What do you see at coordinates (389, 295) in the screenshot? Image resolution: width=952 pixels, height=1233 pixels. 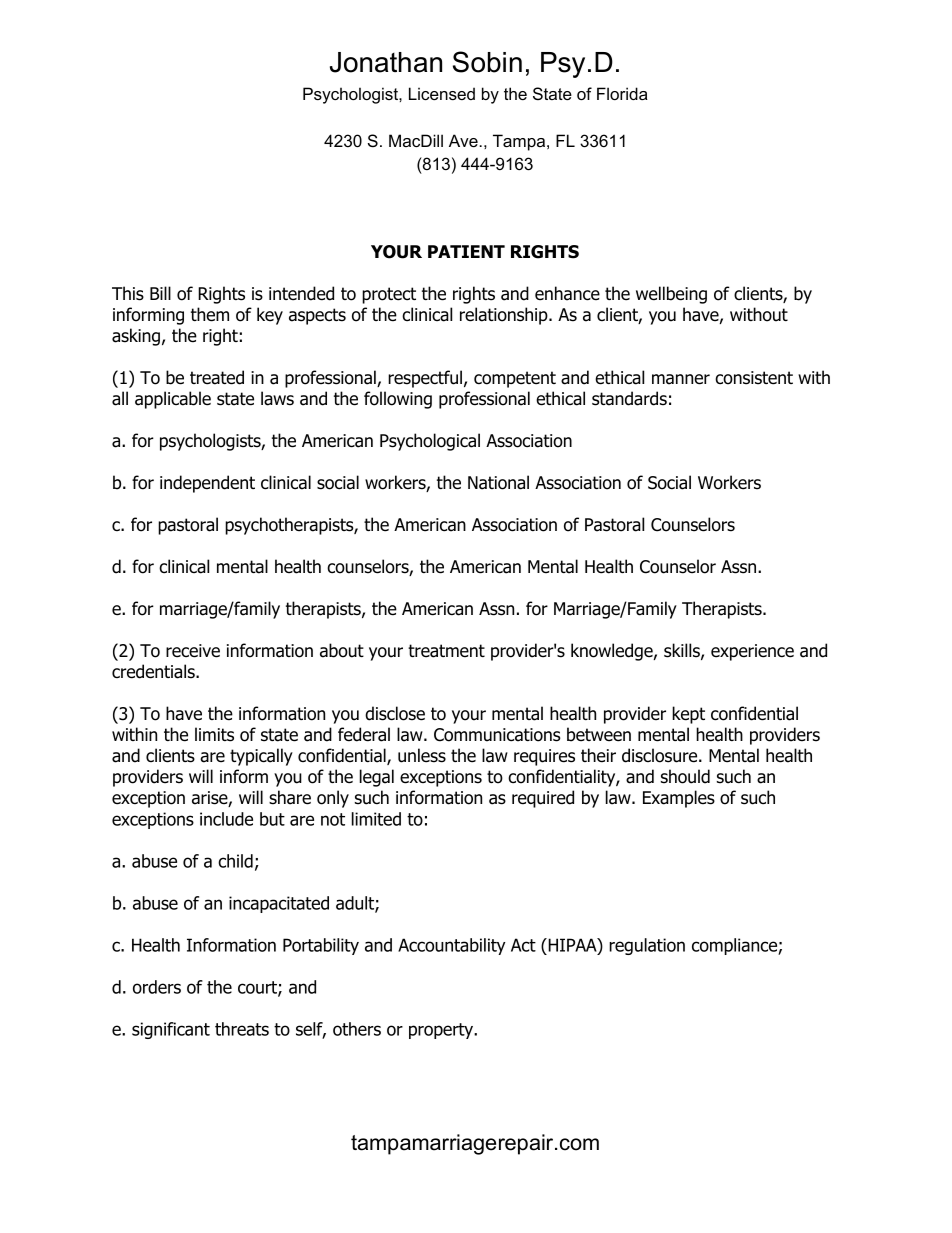 I see `protect` at bounding box center [389, 295].
